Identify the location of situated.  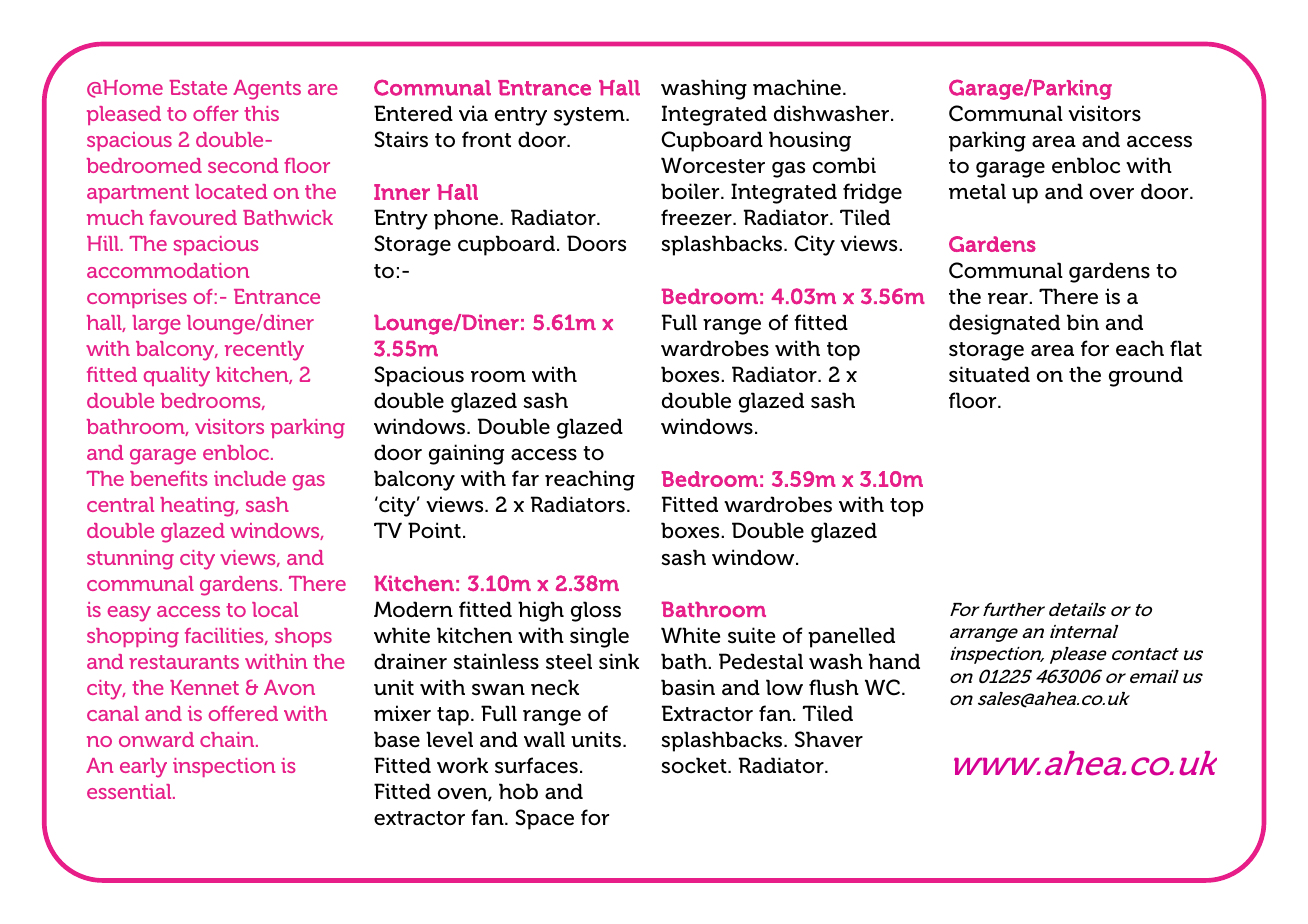
(989, 374).
